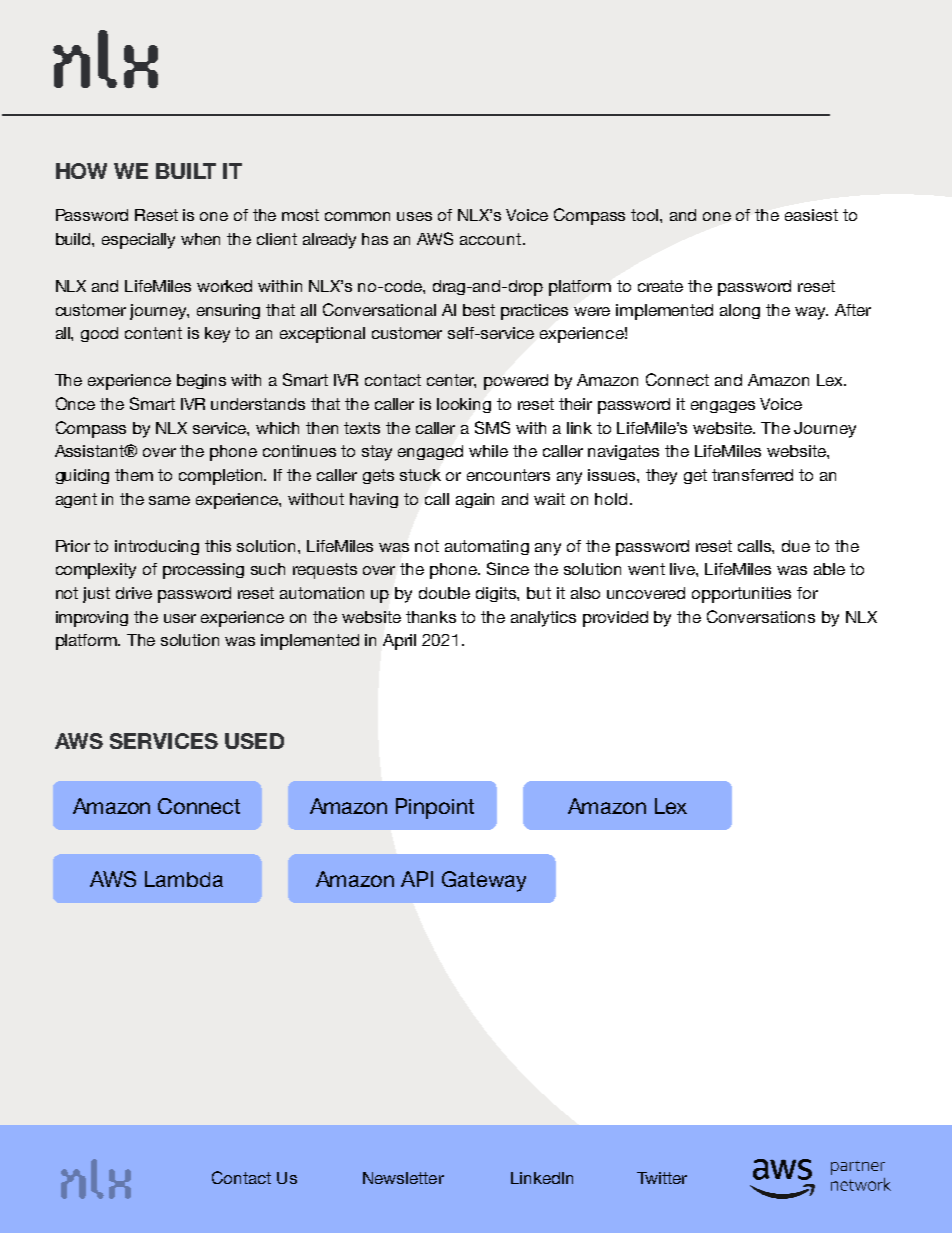 The width and height of the screenshot is (952, 1233). What do you see at coordinates (414, 216) in the screenshot?
I see `uses` at bounding box center [414, 216].
